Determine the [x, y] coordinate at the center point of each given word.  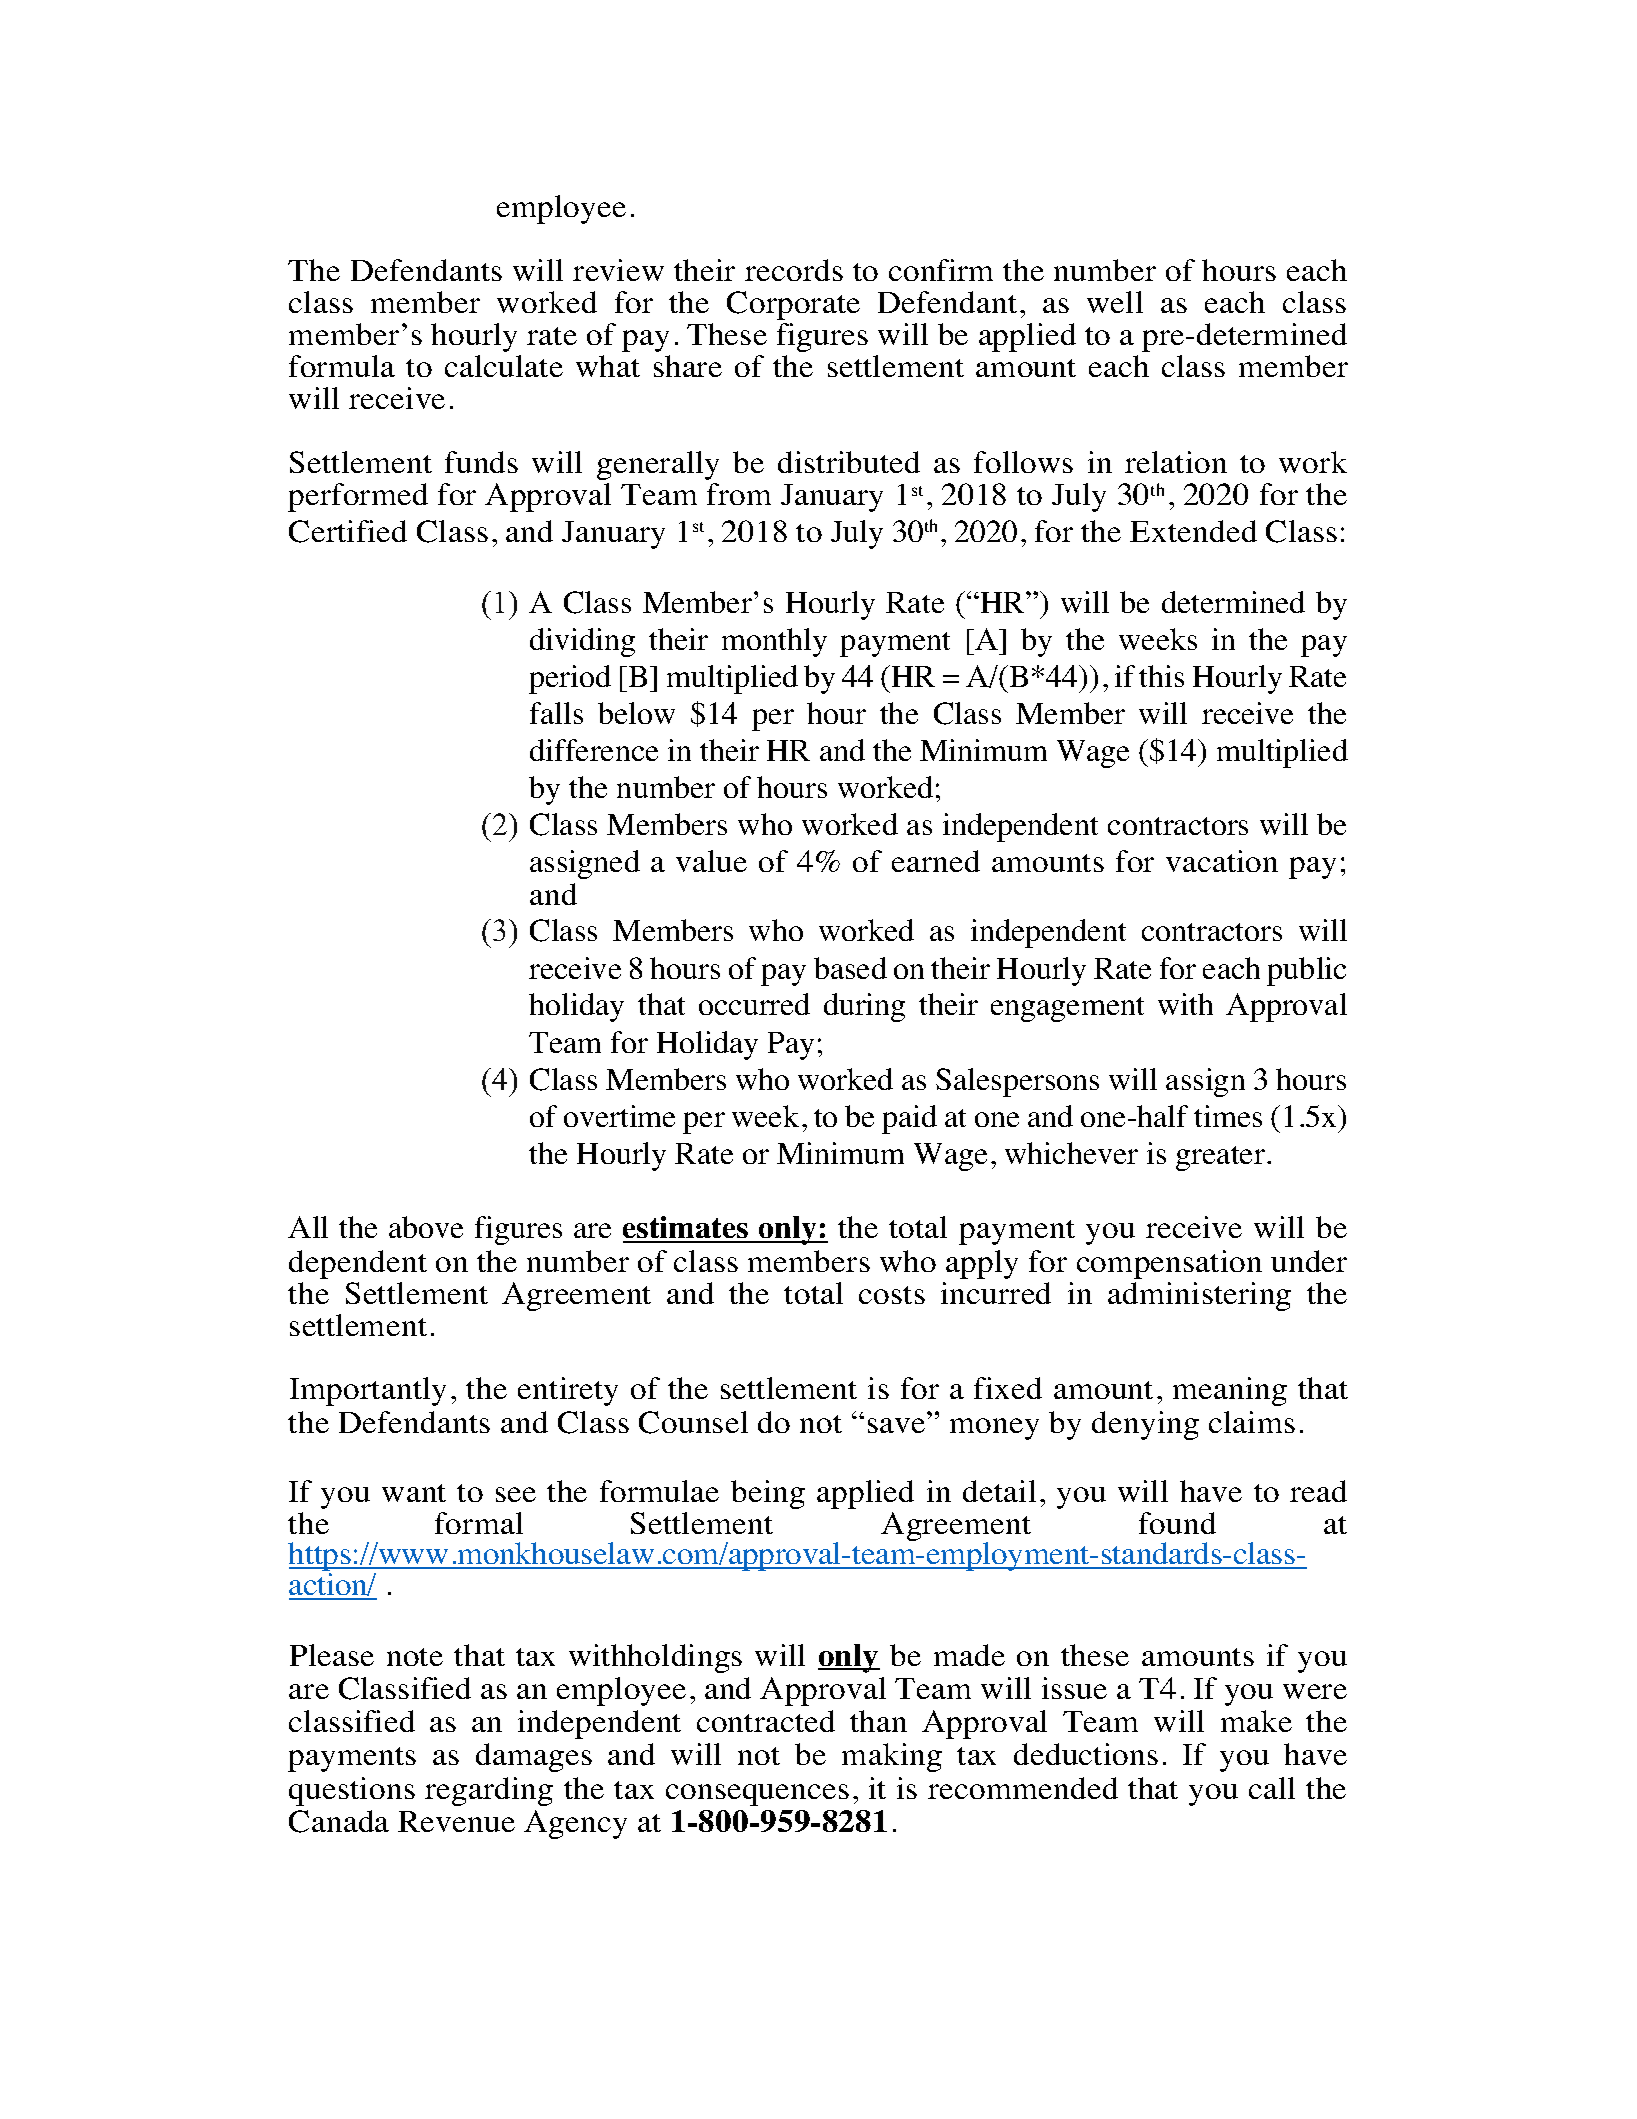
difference [594, 750]
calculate [504, 366]
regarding [489, 1791]
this [1161, 676]
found [1177, 1523]
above [426, 1227]
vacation [1222, 861]
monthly [774, 642]
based [850, 968]
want [414, 1493]
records [794, 270]
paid [909, 1119]
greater [1220, 1158]
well [1115, 302]
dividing [582, 642]
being [768, 1494]
